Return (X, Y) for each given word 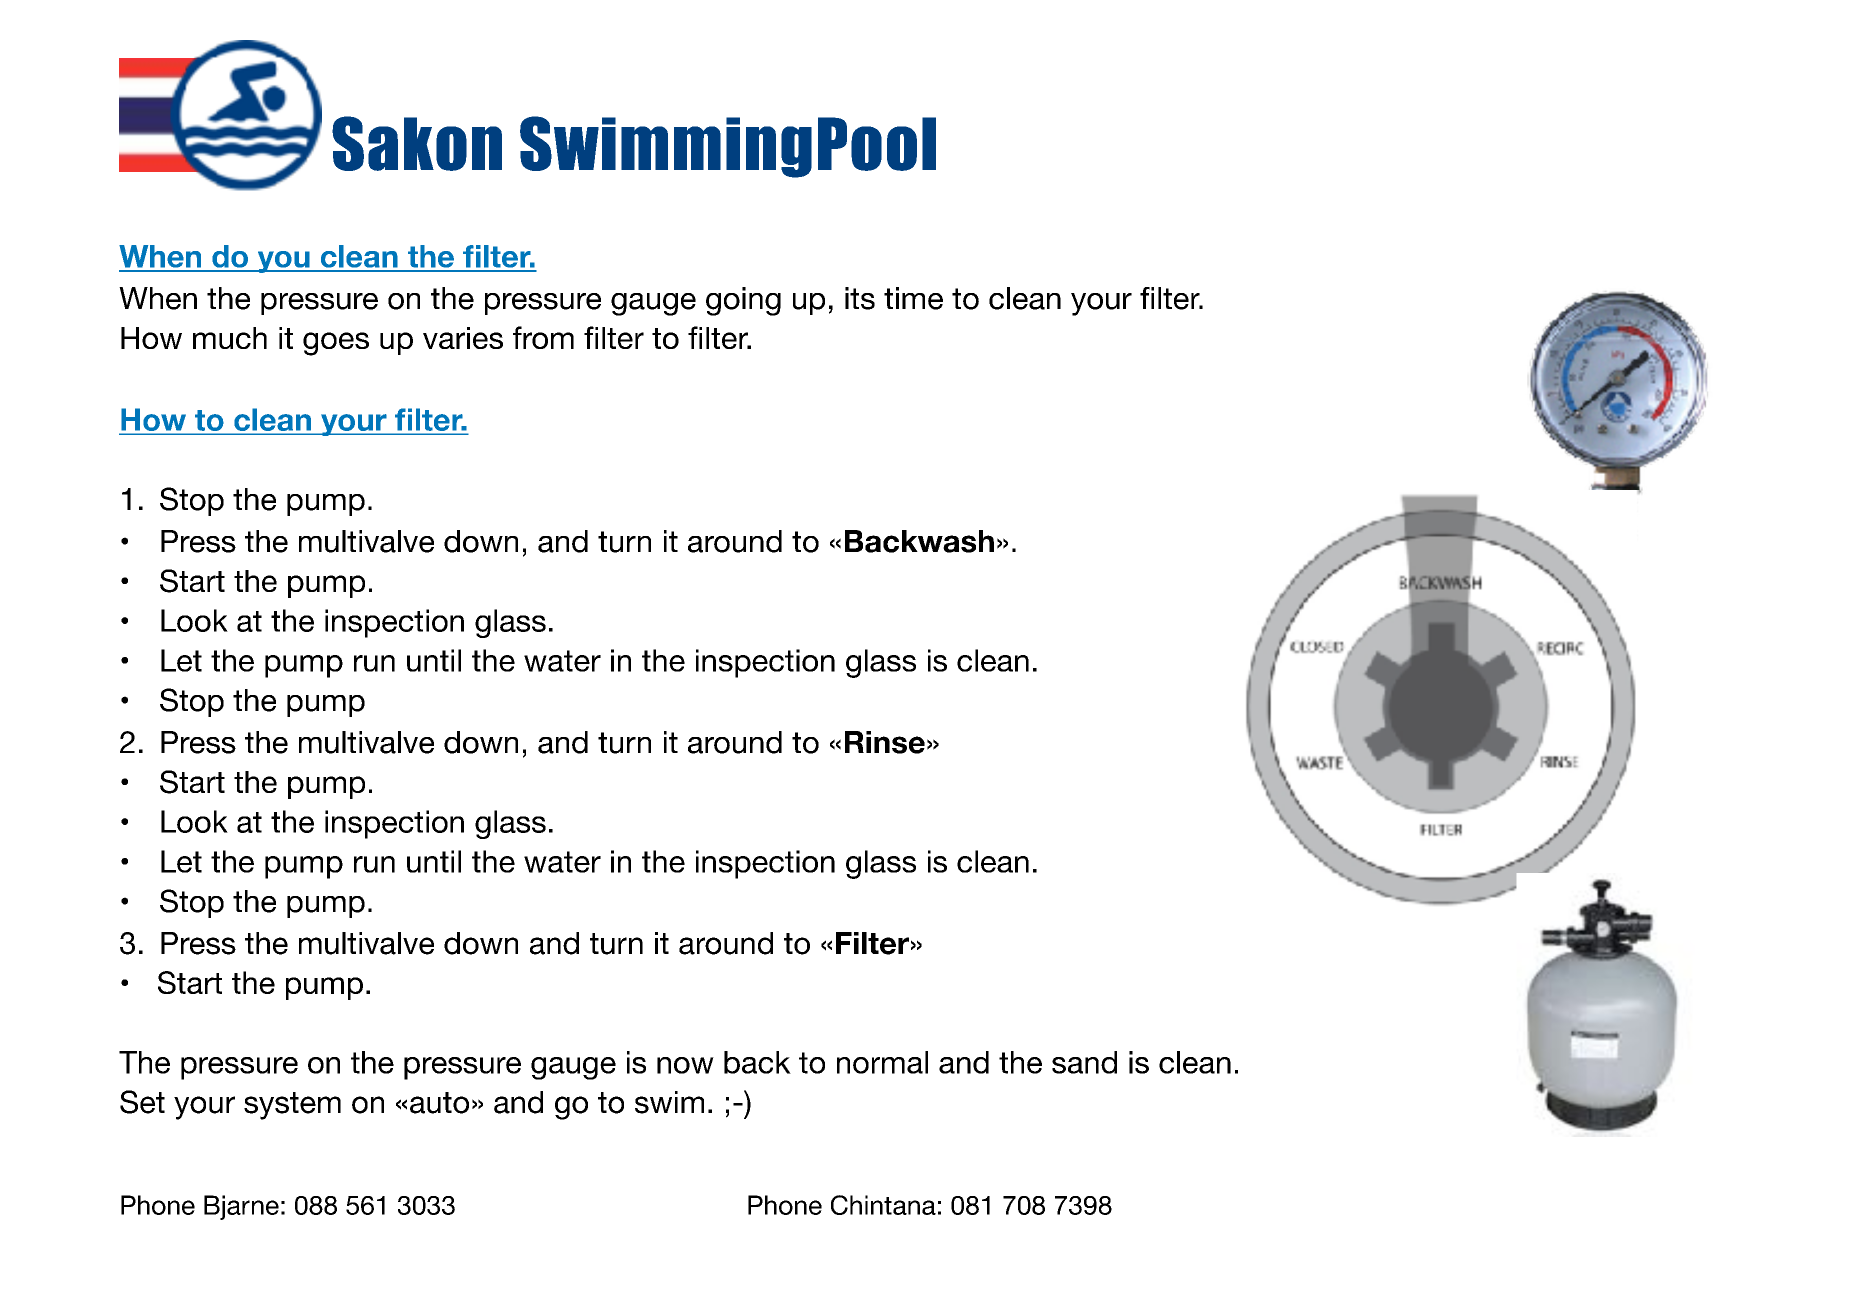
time (913, 298)
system (292, 1106)
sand (1084, 1062)
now (685, 1065)
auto (439, 1103)
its (860, 298)
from (543, 337)
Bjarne (241, 1207)
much (230, 338)
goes (336, 344)
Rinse (885, 742)
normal (882, 1062)
